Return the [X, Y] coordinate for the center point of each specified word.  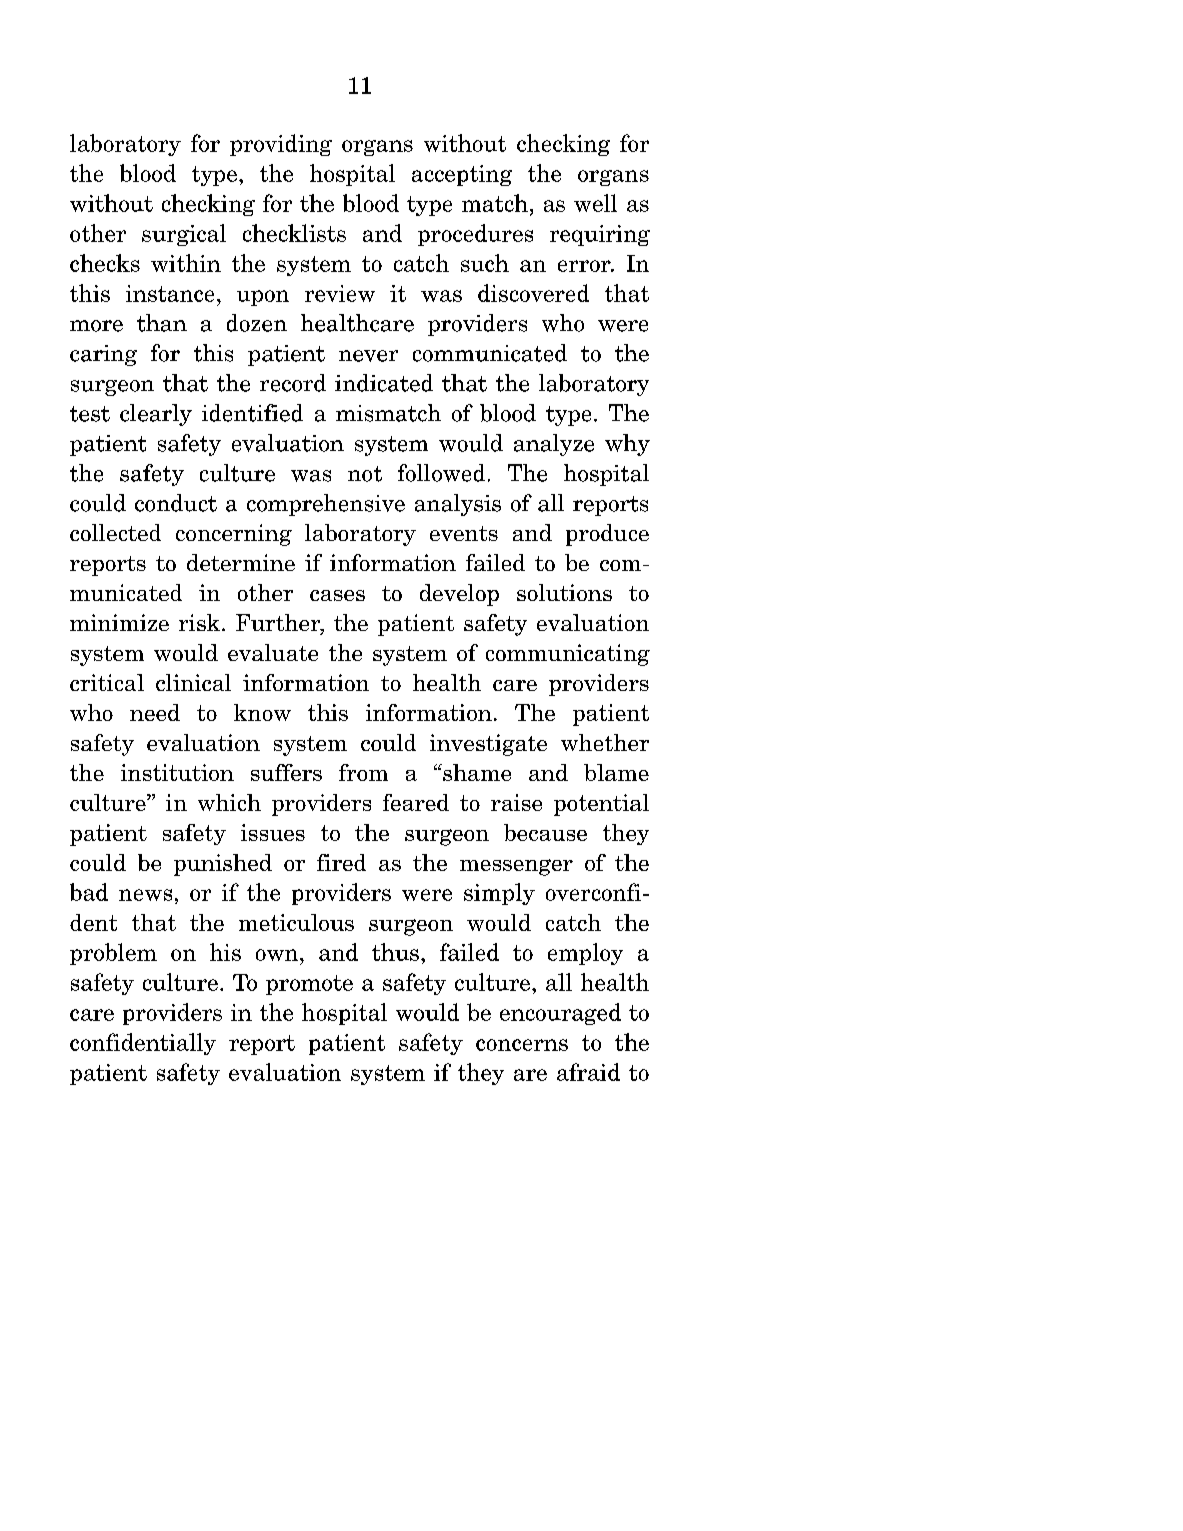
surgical [184, 235]
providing [281, 145]
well [595, 203]
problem [113, 954]
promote [309, 985]
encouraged [560, 1014]
